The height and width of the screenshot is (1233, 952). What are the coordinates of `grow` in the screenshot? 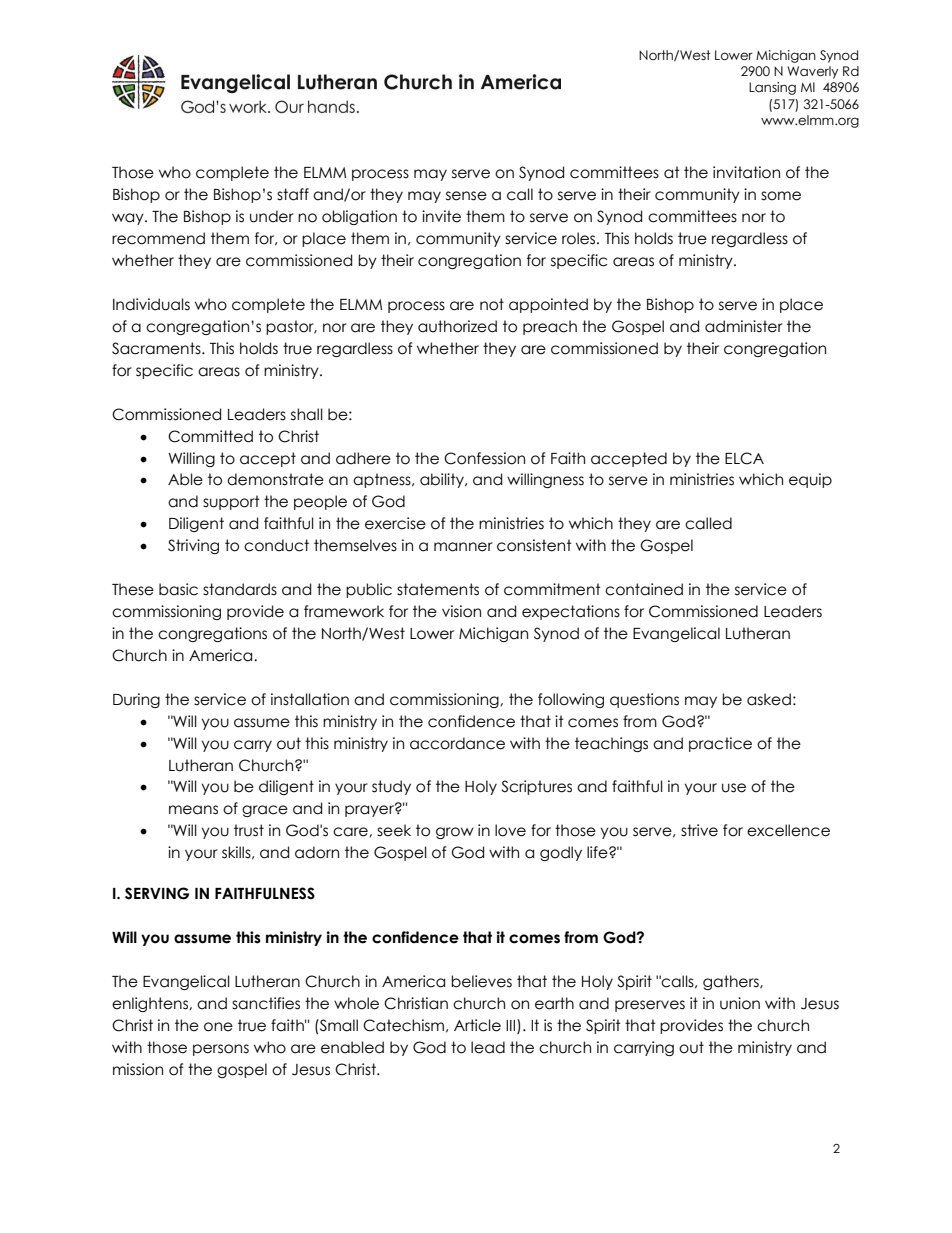 It's located at (455, 833).
